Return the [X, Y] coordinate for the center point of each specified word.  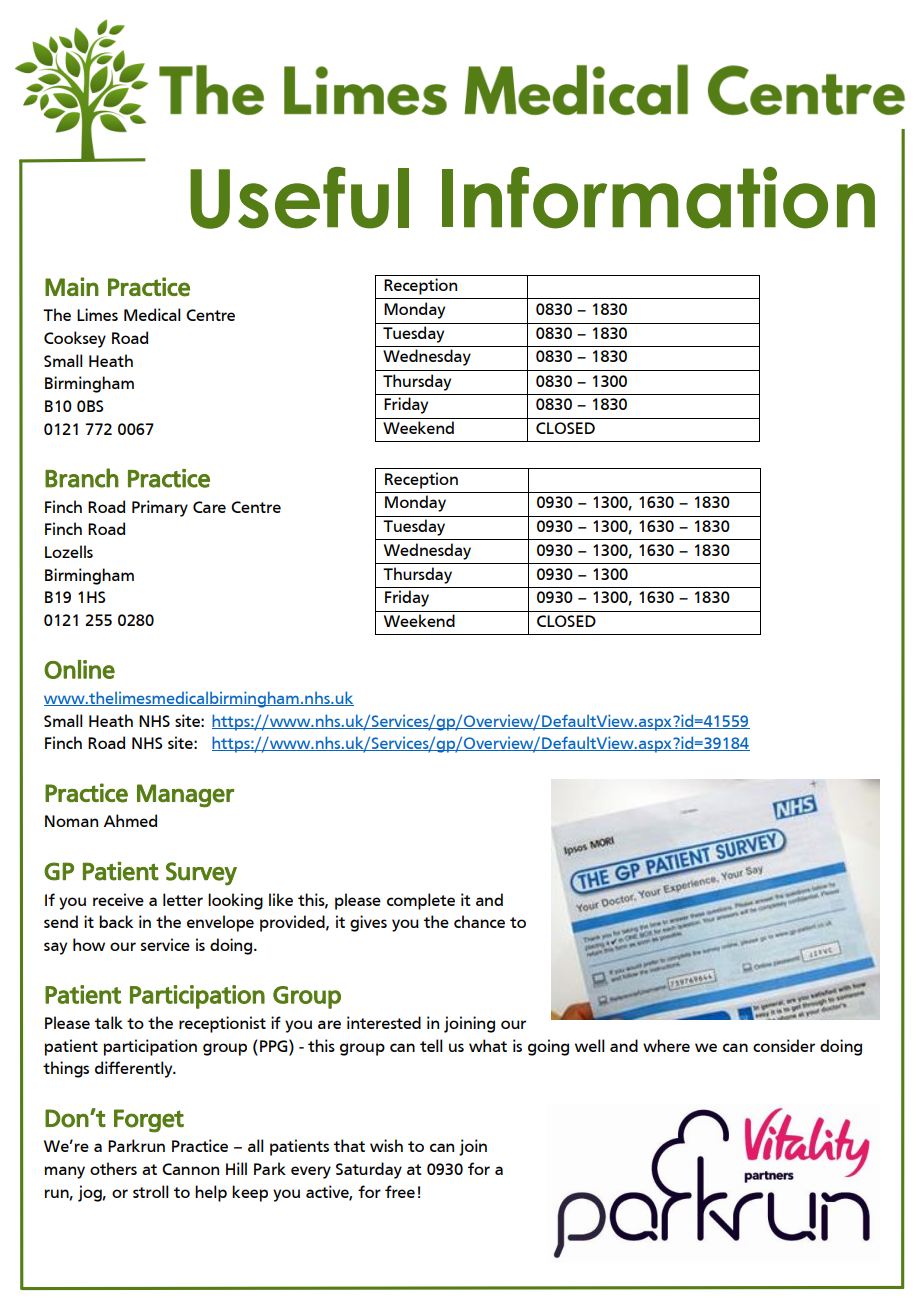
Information [658, 198]
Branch [82, 478]
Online [79, 669]
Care [209, 507]
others [113, 1168]
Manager [185, 796]
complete [421, 901]
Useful [299, 198]
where [666, 1045]
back [116, 921]
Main [72, 286]
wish [386, 1145]
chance [479, 921]
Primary [160, 508]
